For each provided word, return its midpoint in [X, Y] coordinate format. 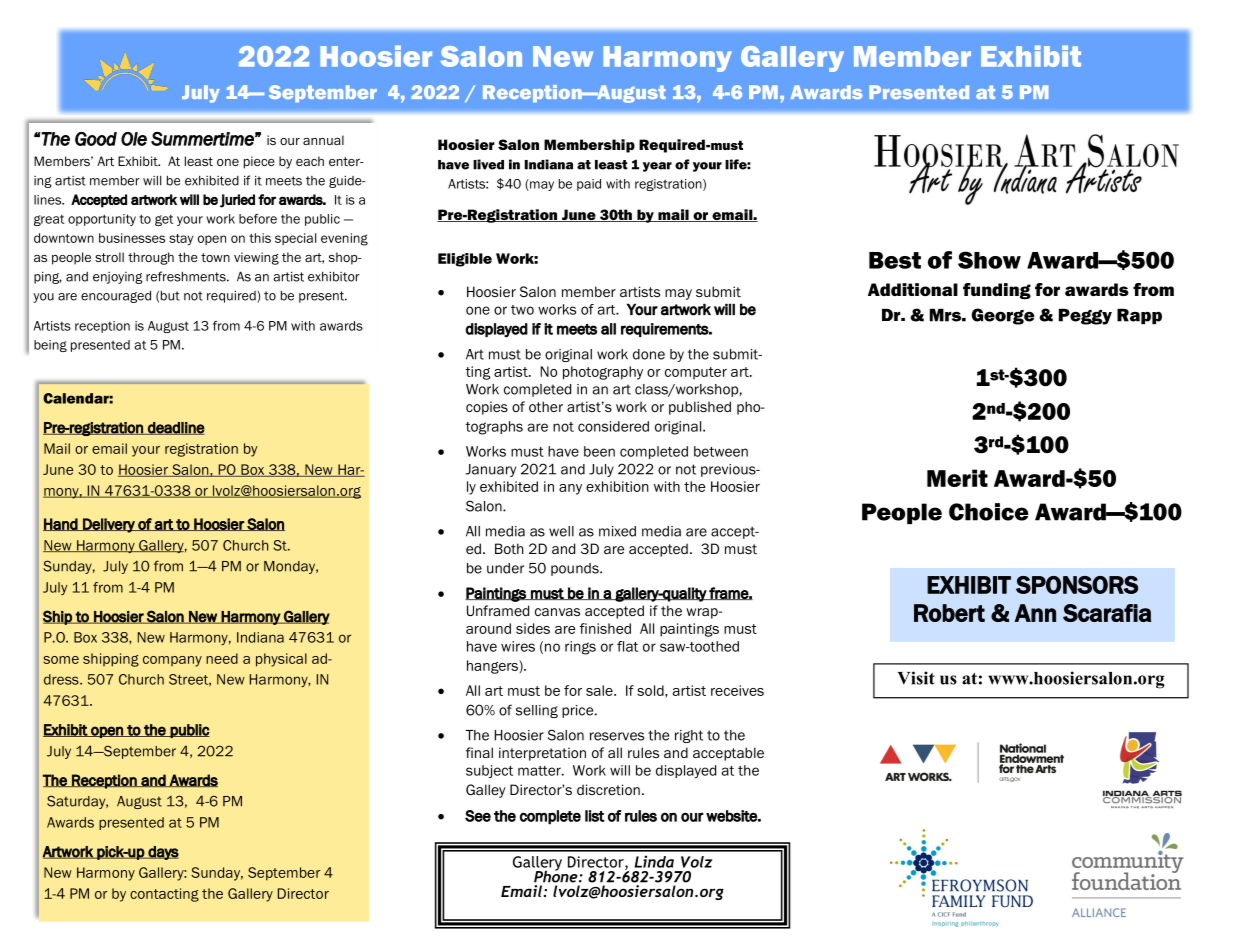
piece [259, 162]
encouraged [116, 296]
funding [997, 291]
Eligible [465, 260]
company [172, 661]
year [657, 167]
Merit [957, 478]
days [162, 853]
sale [600, 690]
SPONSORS [1077, 585]
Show [989, 260]
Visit [916, 678]
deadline [175, 428]
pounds [576, 569]
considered [613, 426]
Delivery [109, 525]
